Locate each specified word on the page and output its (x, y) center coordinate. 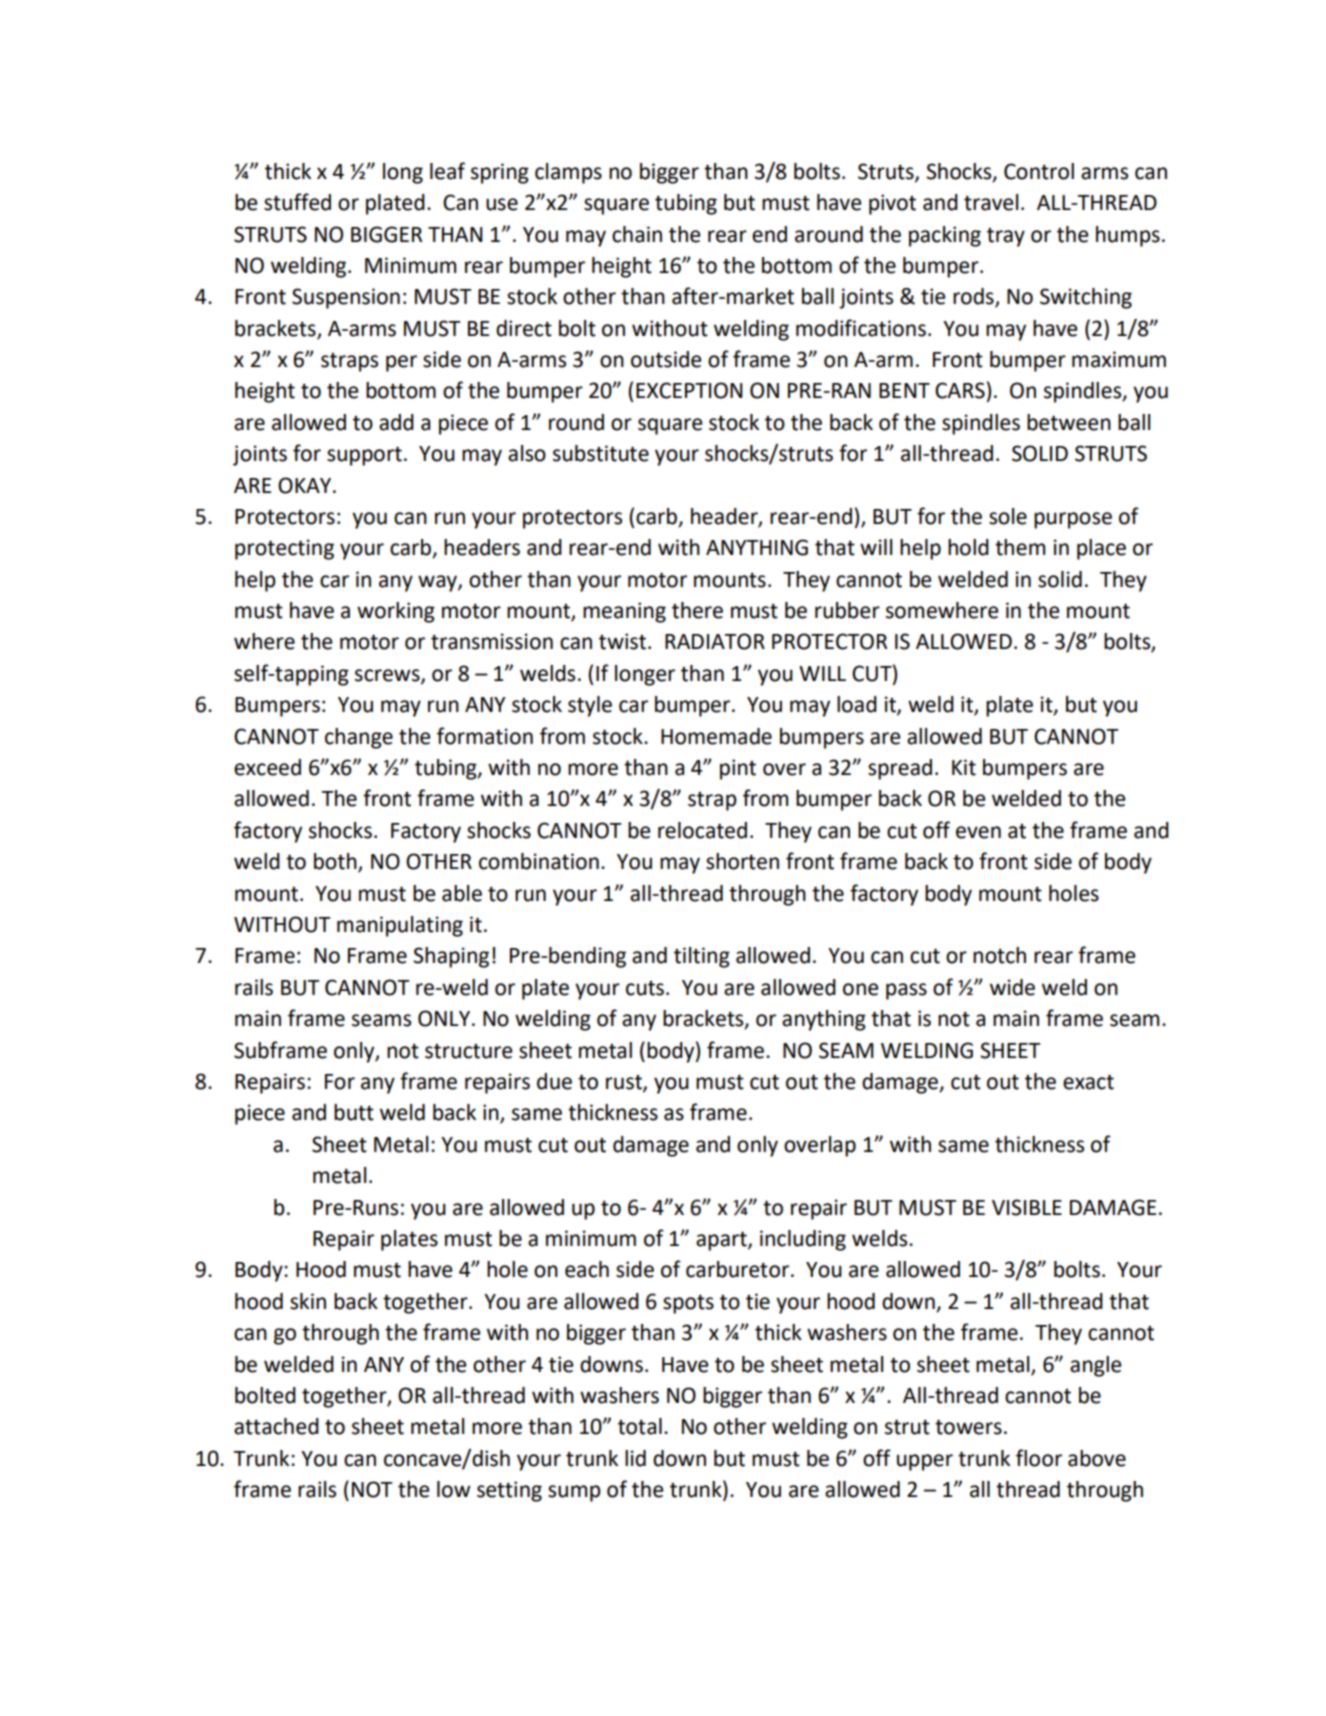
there (697, 610)
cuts (645, 988)
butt (354, 1112)
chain (637, 234)
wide (1012, 987)
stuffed (297, 202)
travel (991, 202)
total (640, 1426)
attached (276, 1426)
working (396, 612)
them (1020, 547)
